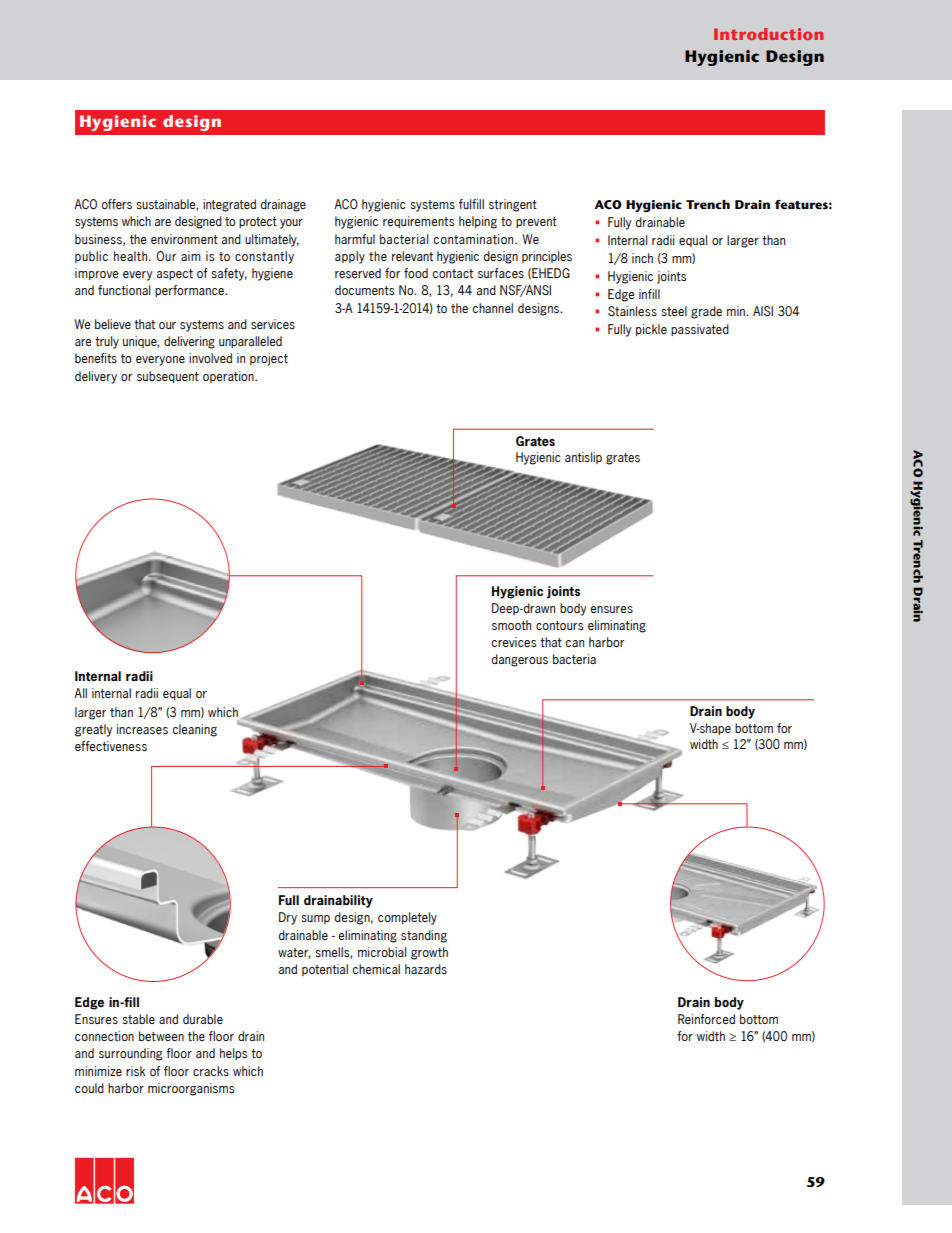 Image resolution: width=952 pixels, height=1233 pixels. What do you see at coordinates (407, 918) in the screenshot?
I see `completely` at bounding box center [407, 918].
